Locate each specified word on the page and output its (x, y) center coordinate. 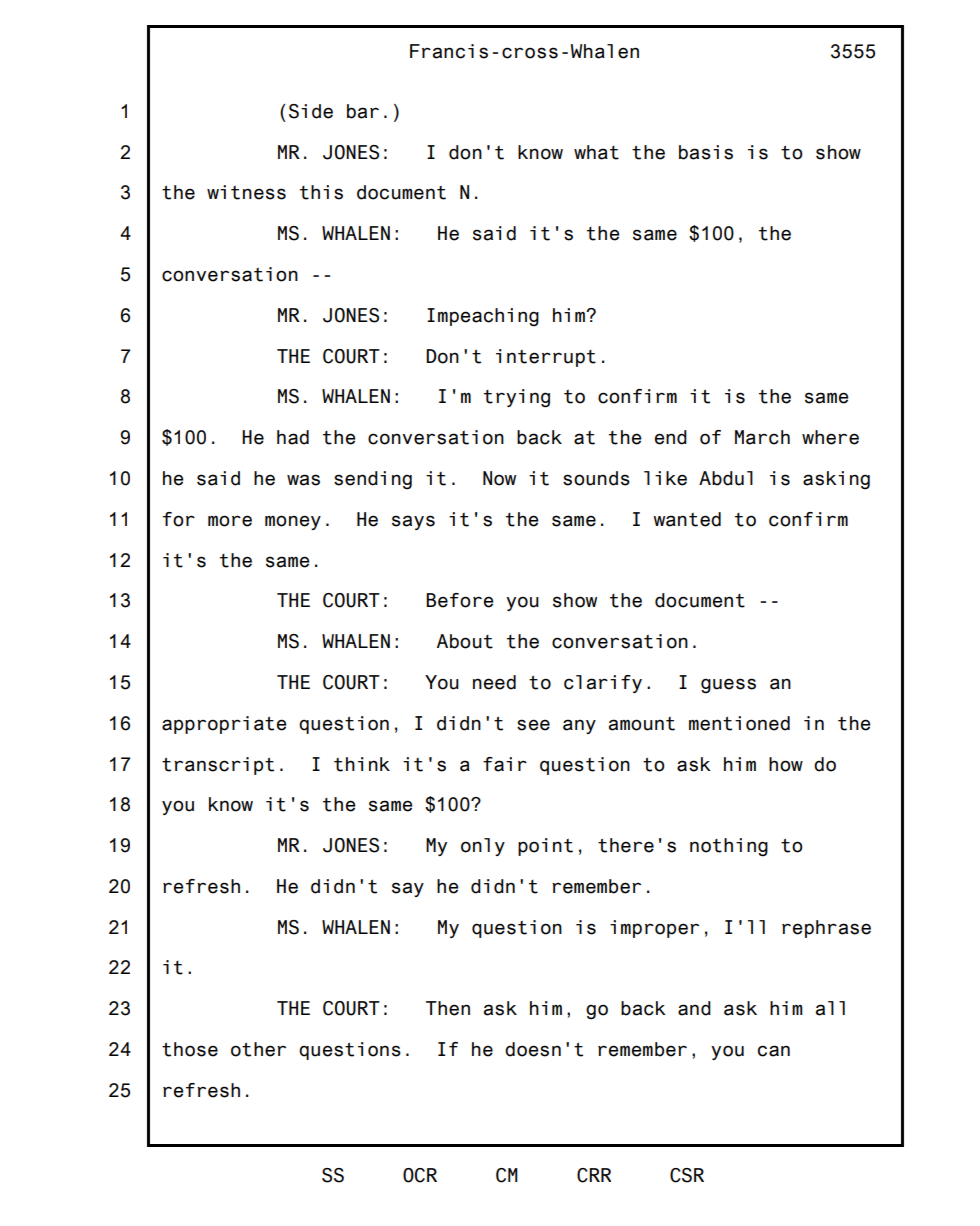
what (596, 152)
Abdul (726, 478)
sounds (596, 478)
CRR (594, 1175)
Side (311, 111)
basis (706, 152)
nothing (729, 847)
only (483, 847)
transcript (218, 766)
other (258, 1049)
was (303, 480)
